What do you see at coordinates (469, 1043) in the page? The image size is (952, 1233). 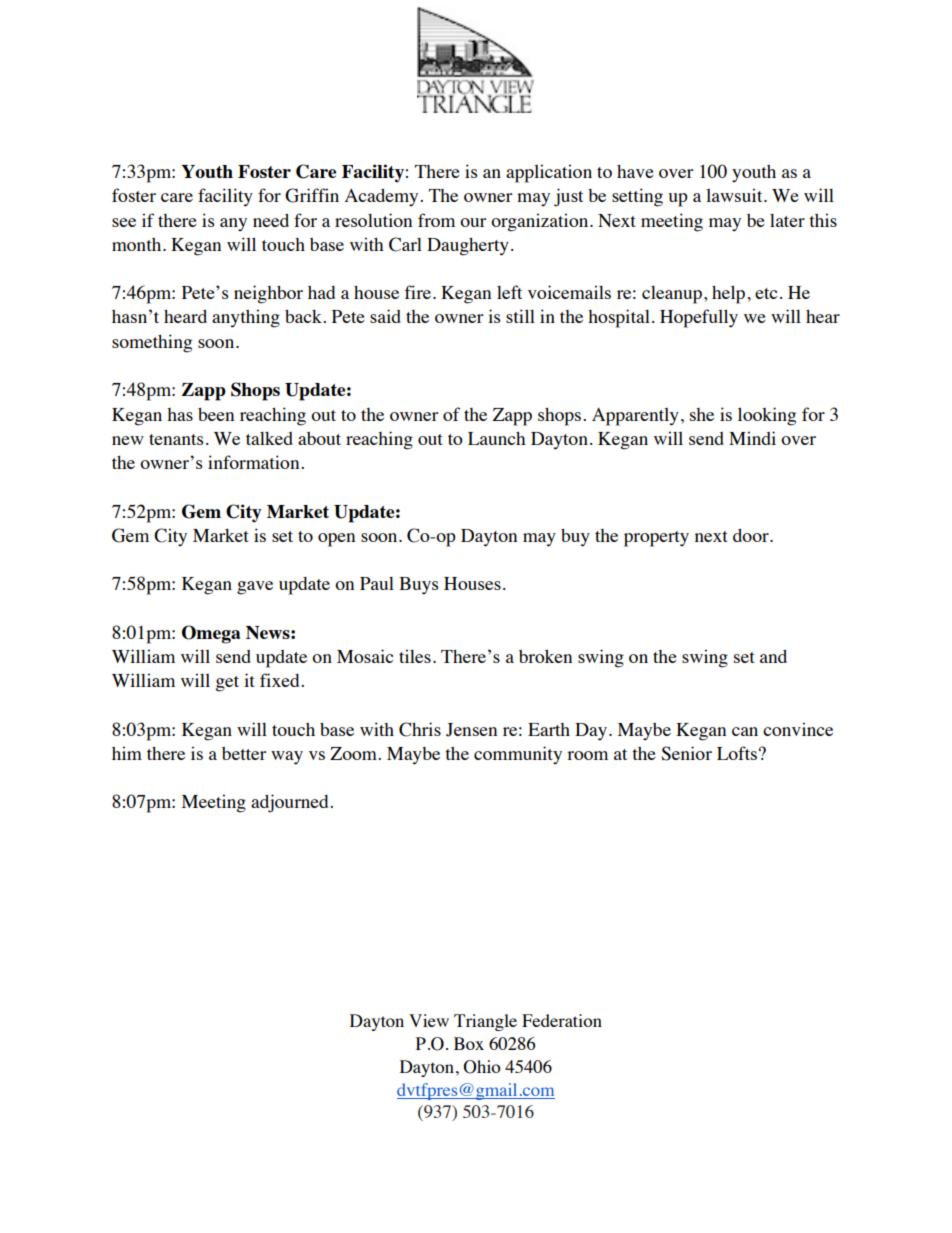 I see `Box` at bounding box center [469, 1043].
